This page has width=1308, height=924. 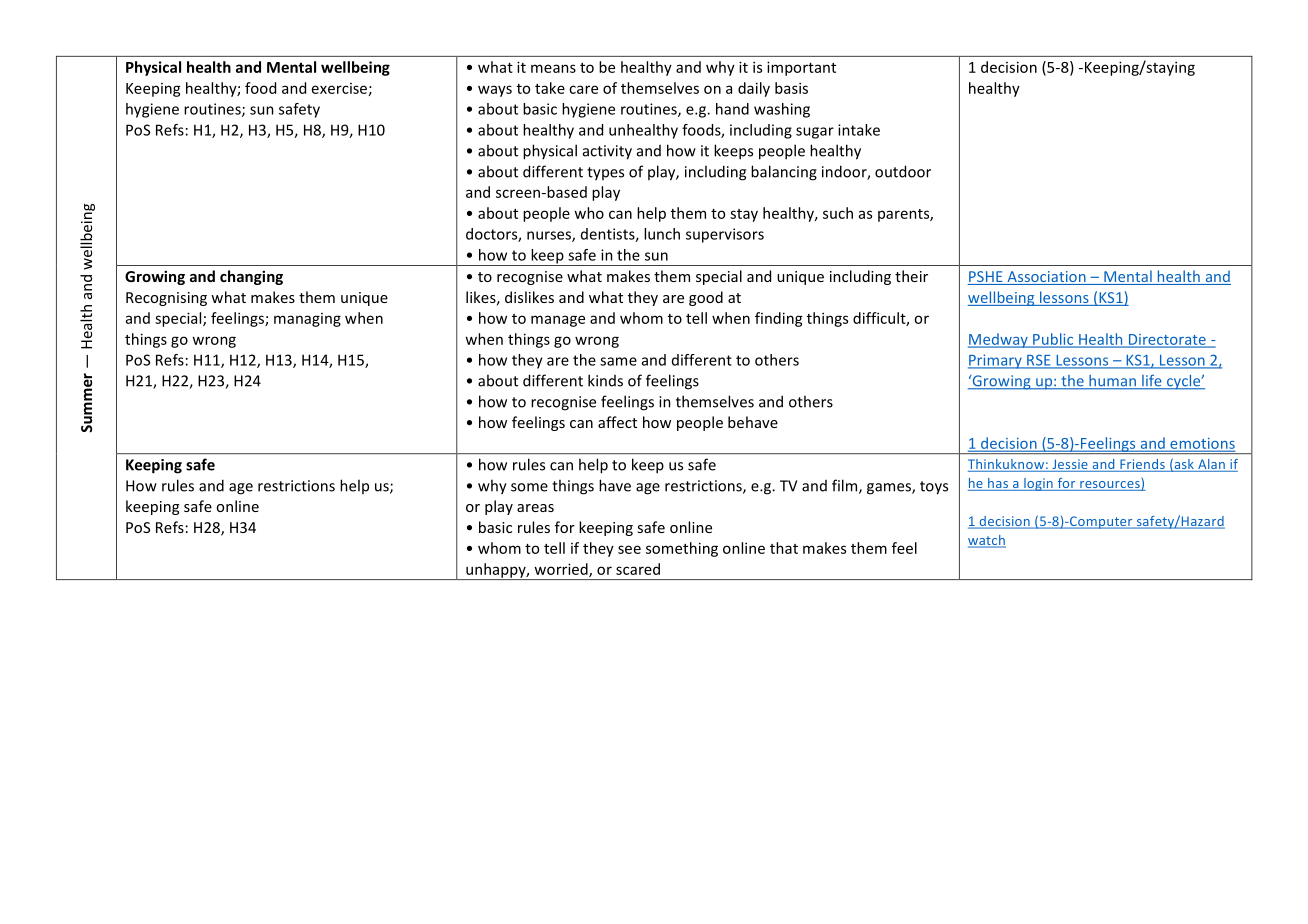 I want to click on changing, so click(x=251, y=277).
